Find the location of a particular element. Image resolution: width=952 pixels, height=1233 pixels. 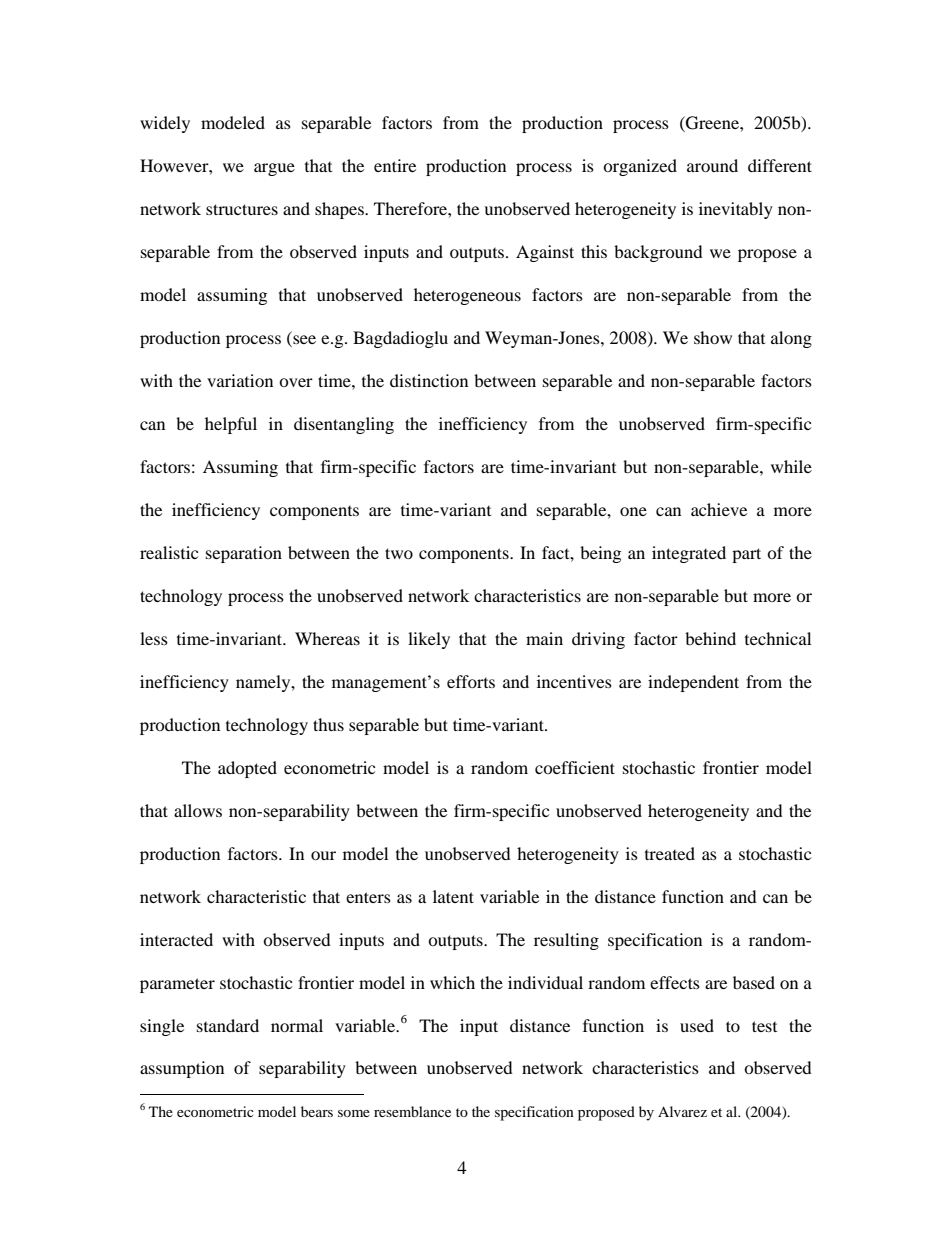

likely is located at coordinates (429, 640).
